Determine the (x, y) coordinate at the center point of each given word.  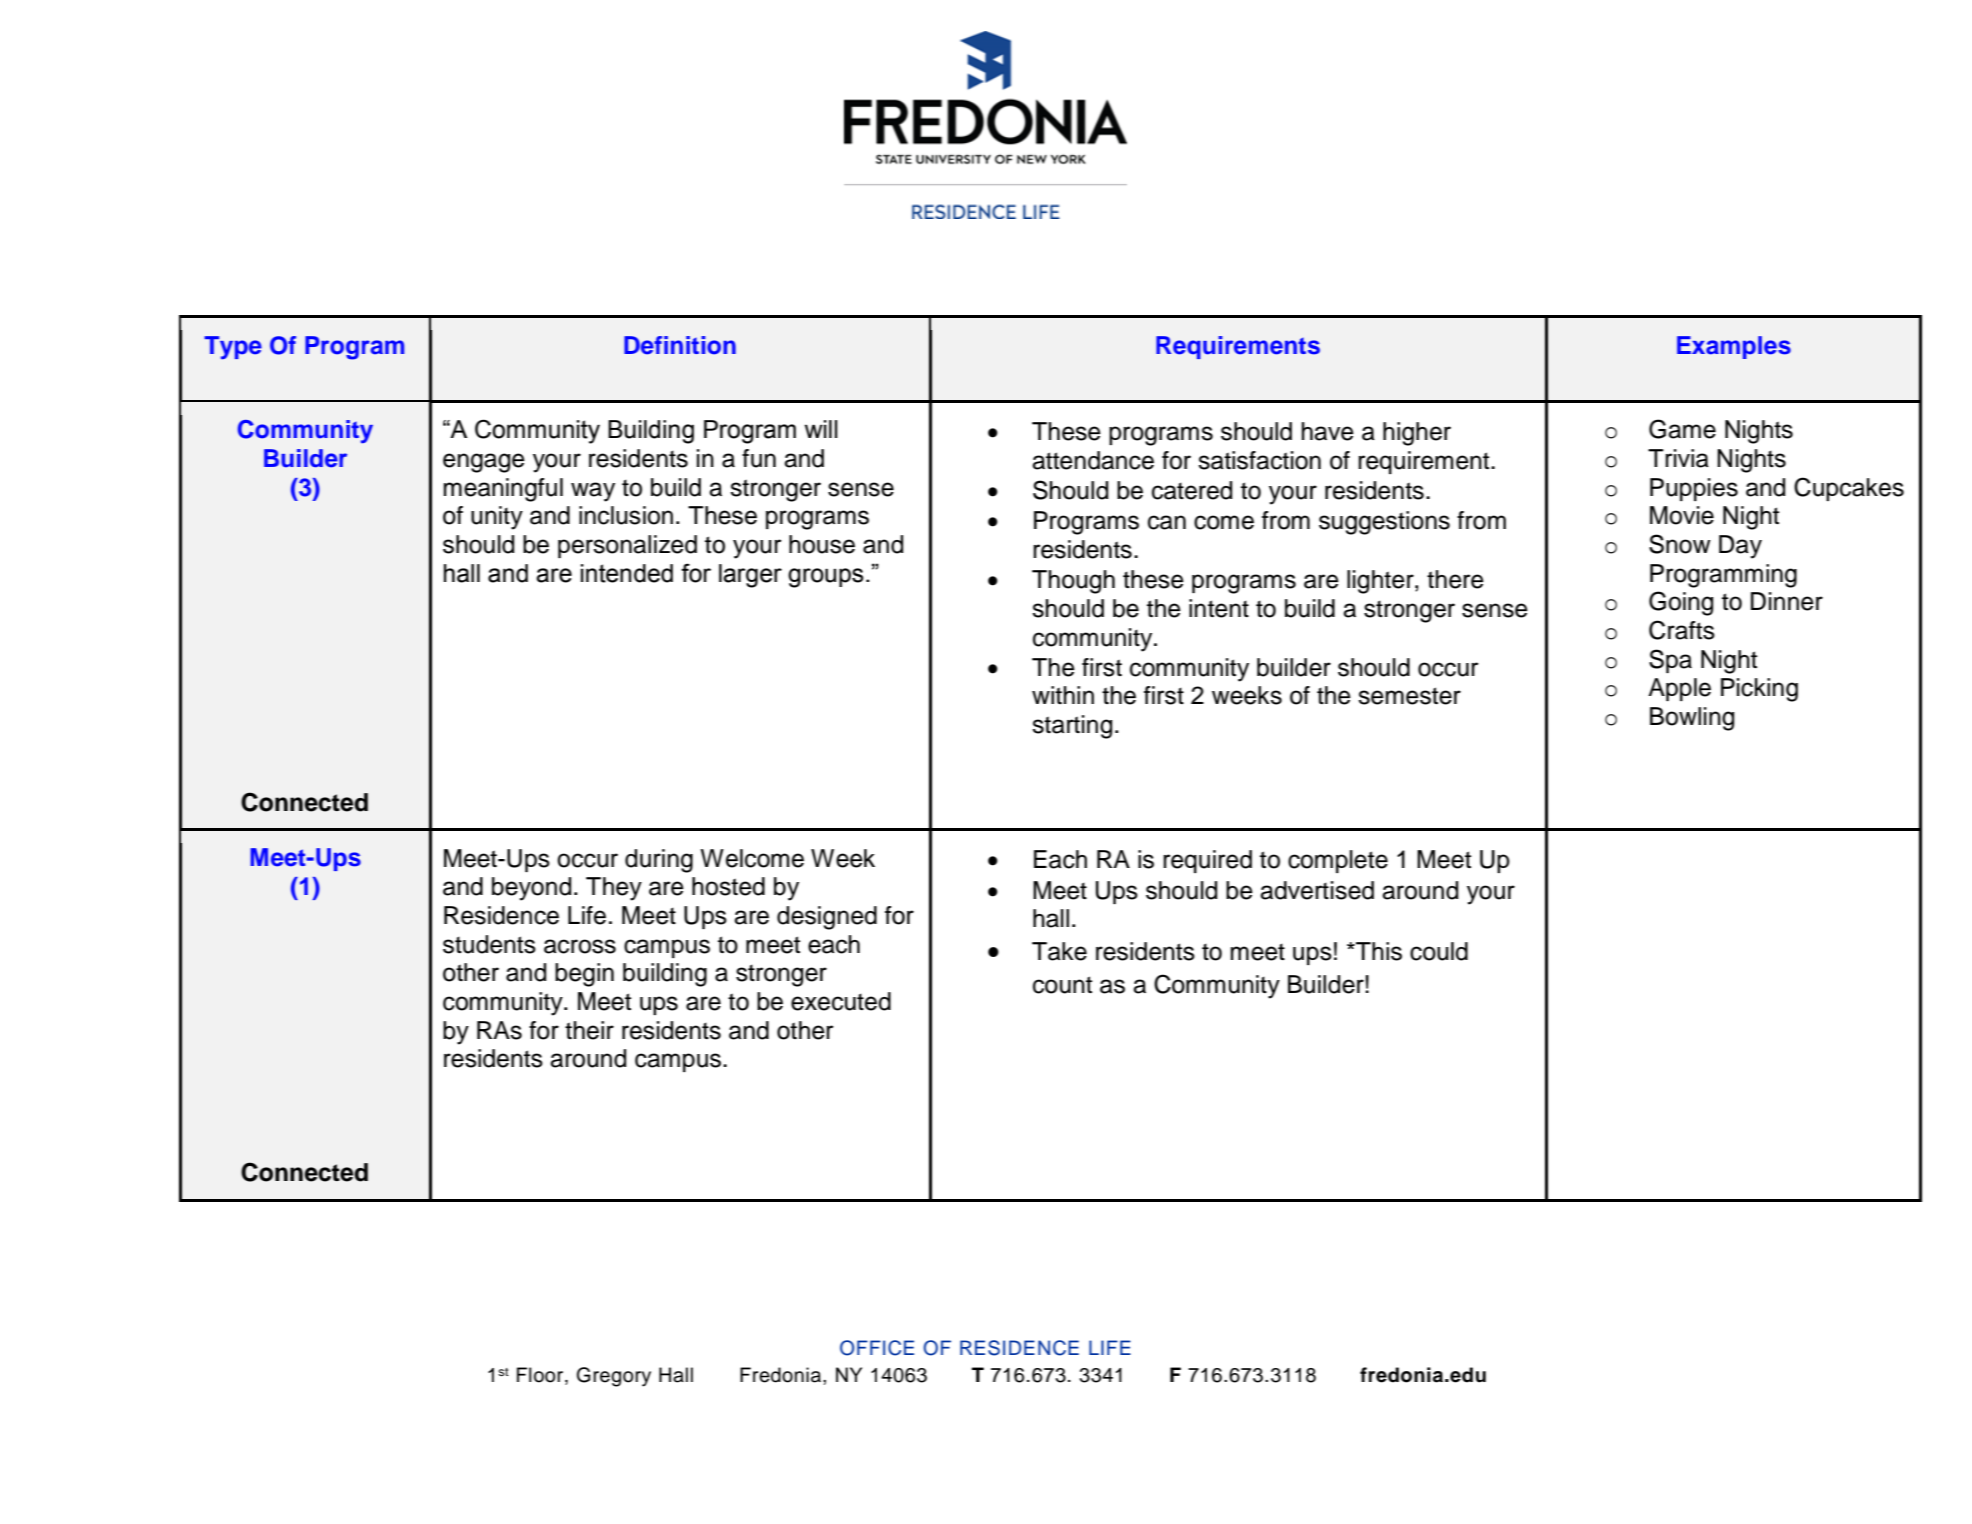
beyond (531, 889)
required (1207, 861)
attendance (1093, 460)
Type (233, 348)
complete (1338, 861)
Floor (541, 1376)
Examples (1734, 347)
